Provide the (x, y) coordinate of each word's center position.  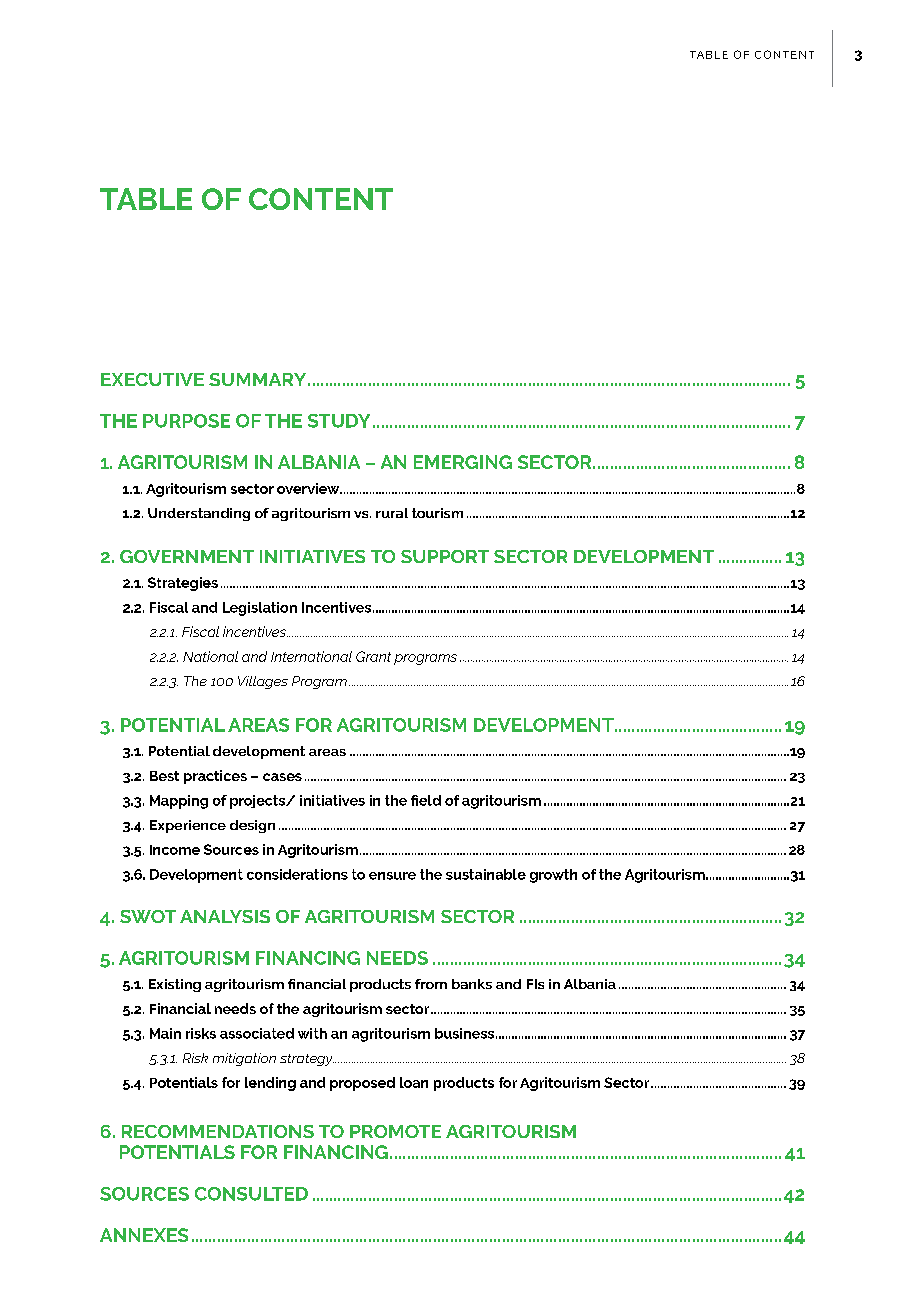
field (426, 800)
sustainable (486, 874)
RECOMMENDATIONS (218, 1131)
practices (215, 777)
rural (392, 513)
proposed (362, 1084)
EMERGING (463, 462)
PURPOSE (186, 421)
